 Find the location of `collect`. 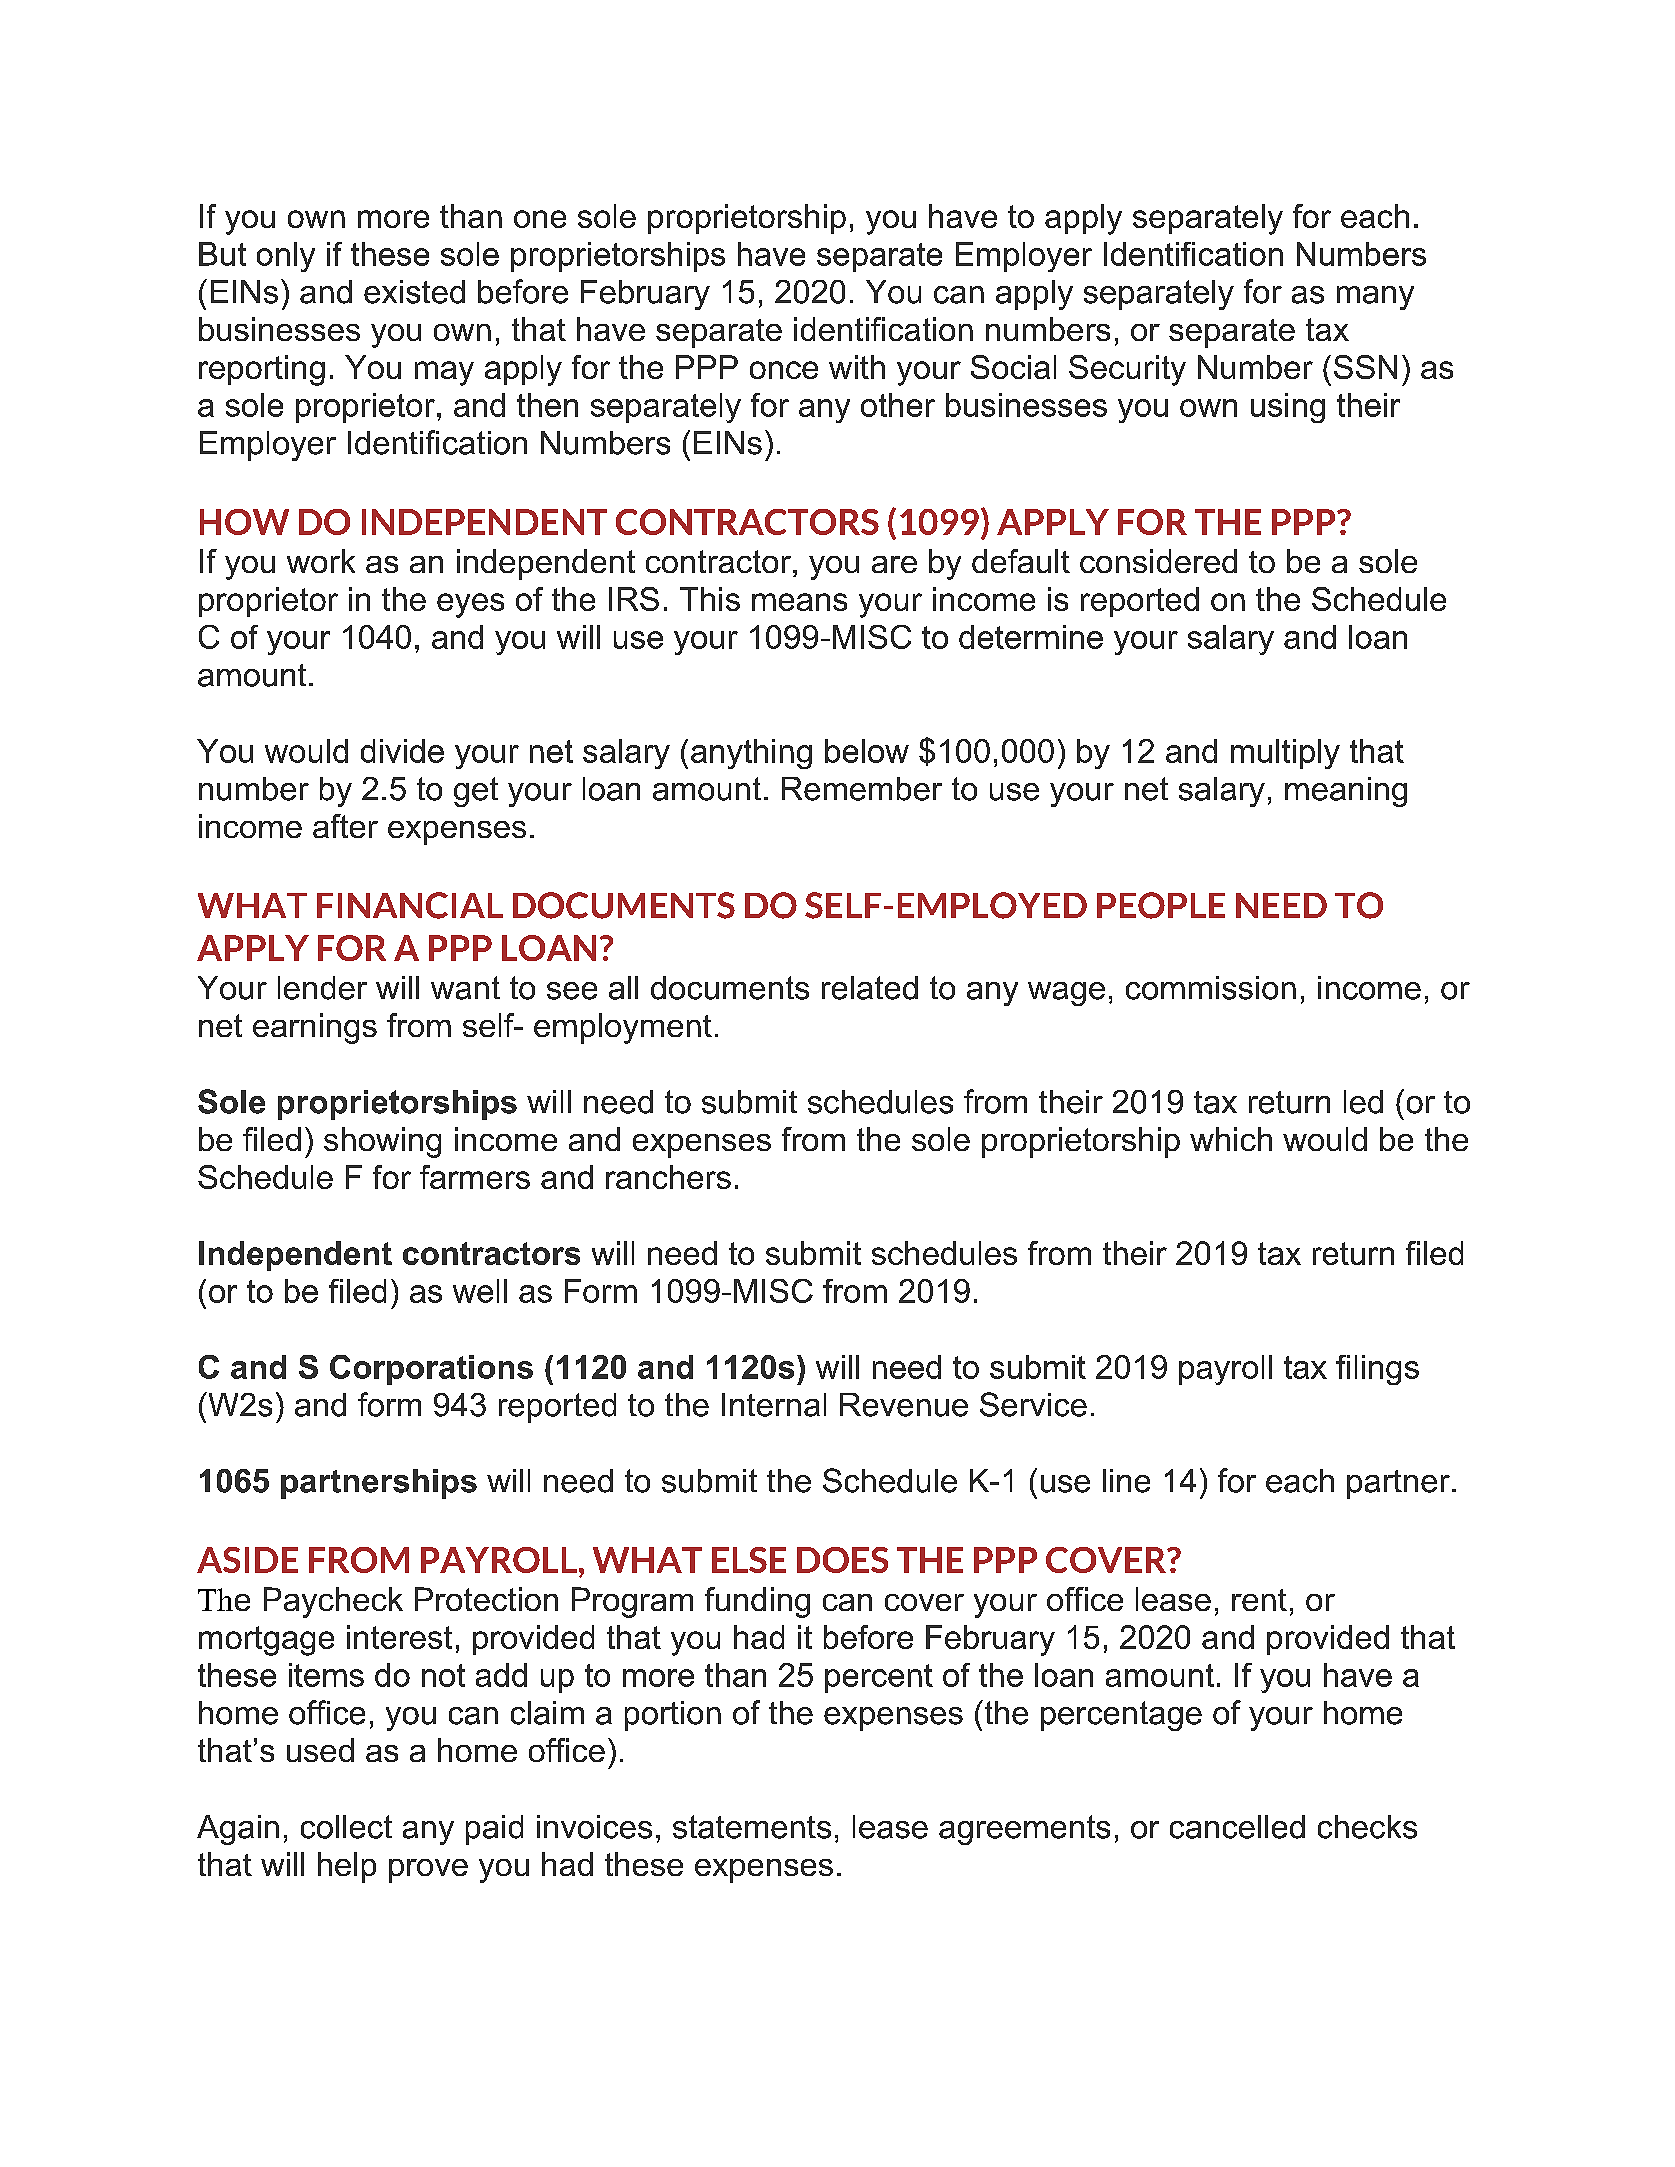

collect is located at coordinates (346, 1827).
